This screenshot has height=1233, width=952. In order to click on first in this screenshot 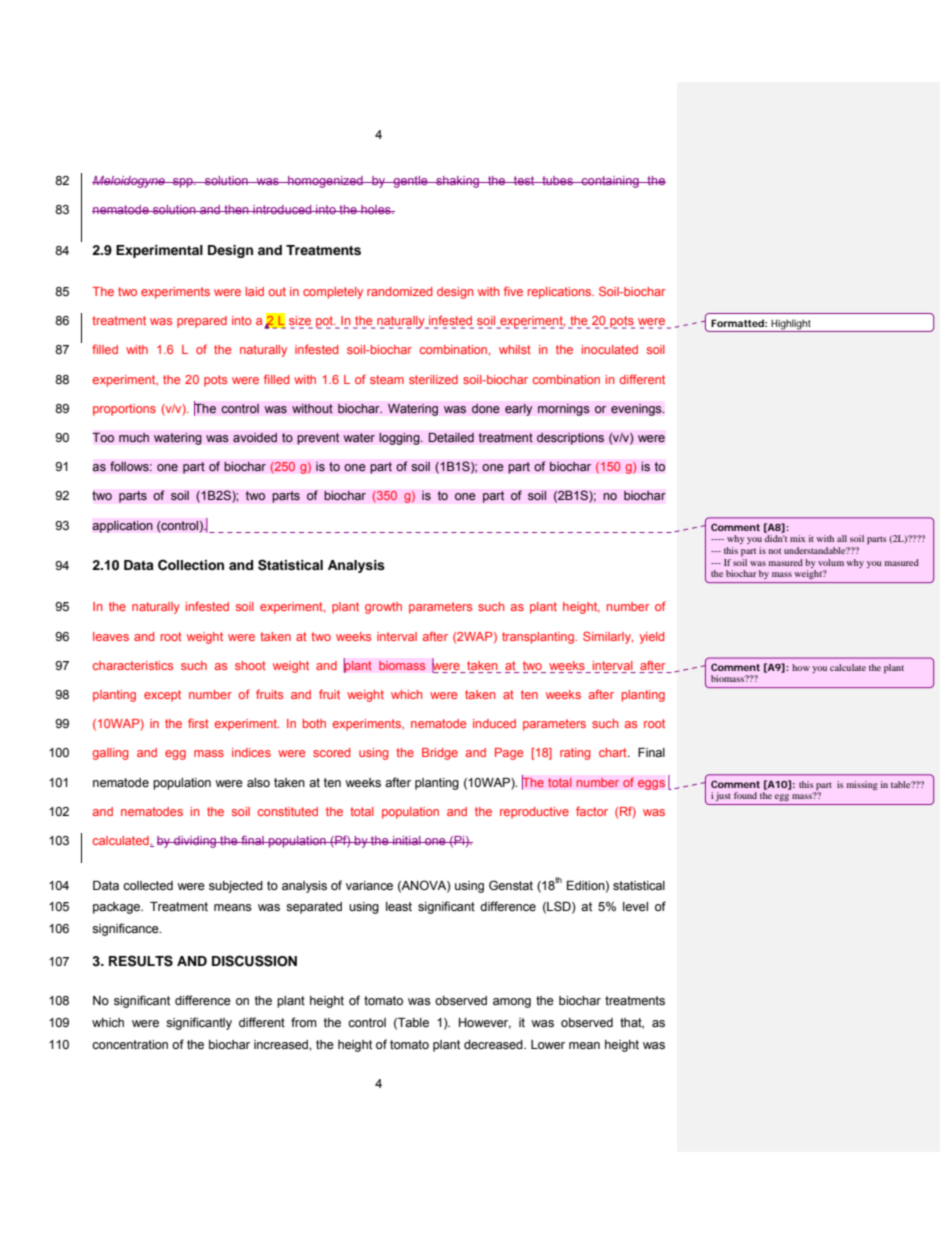, I will do `click(198, 723)`.
